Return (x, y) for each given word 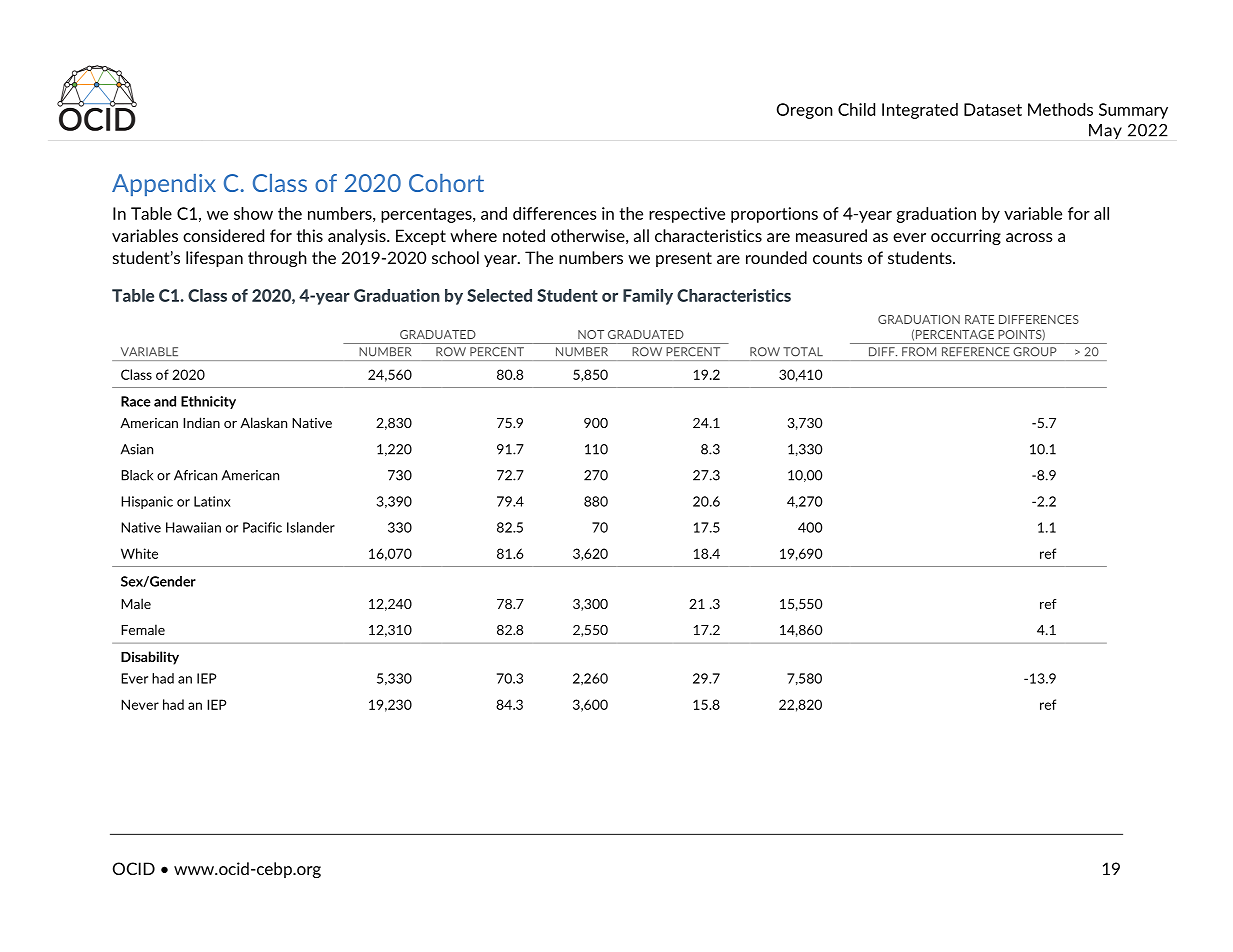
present (684, 259)
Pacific (262, 527)
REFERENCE (975, 351)
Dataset (993, 109)
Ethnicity (208, 402)
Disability (150, 658)
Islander (311, 527)
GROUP (1035, 351)
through (277, 259)
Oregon (805, 111)
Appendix (164, 185)
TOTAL (803, 352)
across (1029, 237)
